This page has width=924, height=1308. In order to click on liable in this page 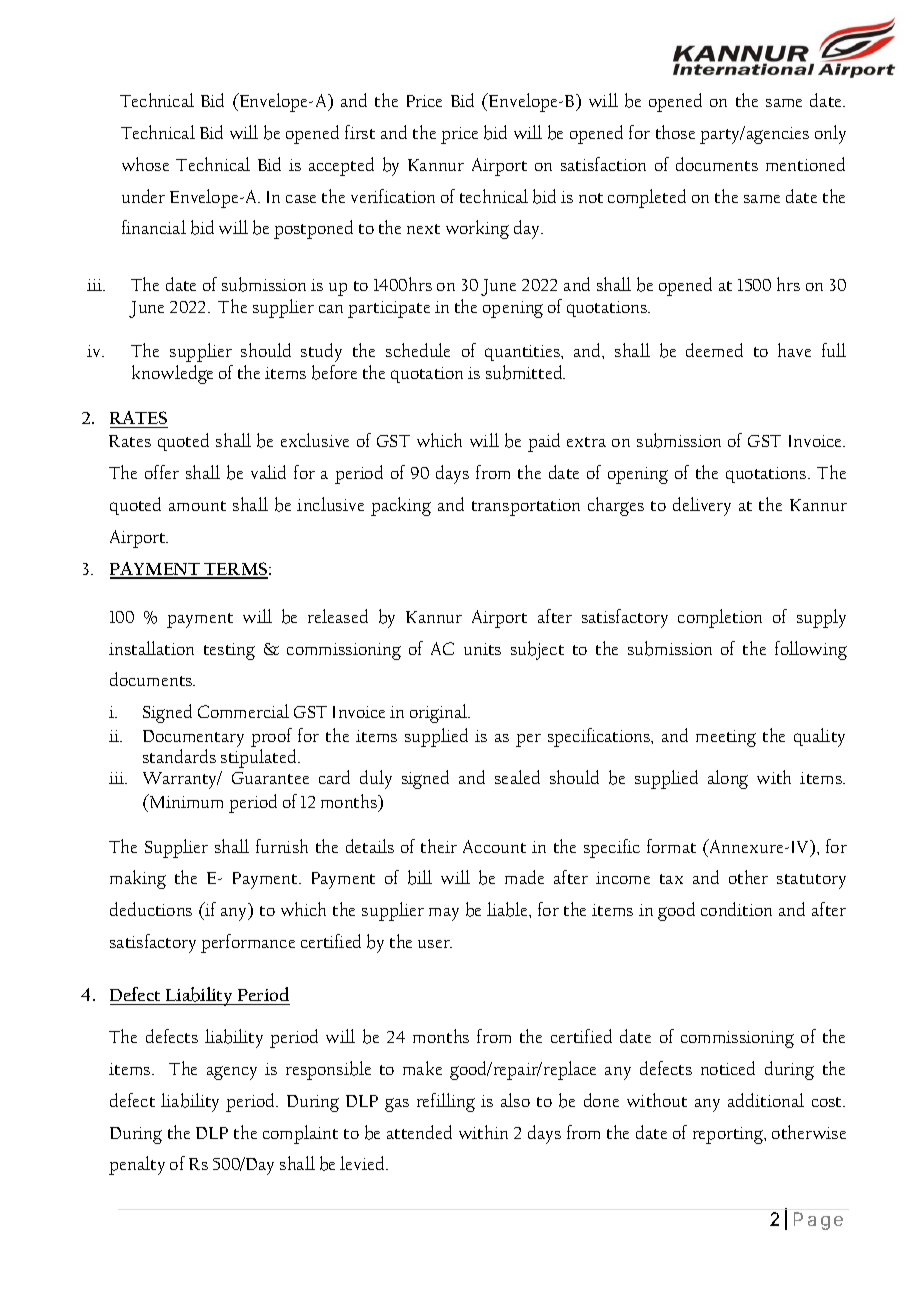, I will do `click(509, 910)`.
